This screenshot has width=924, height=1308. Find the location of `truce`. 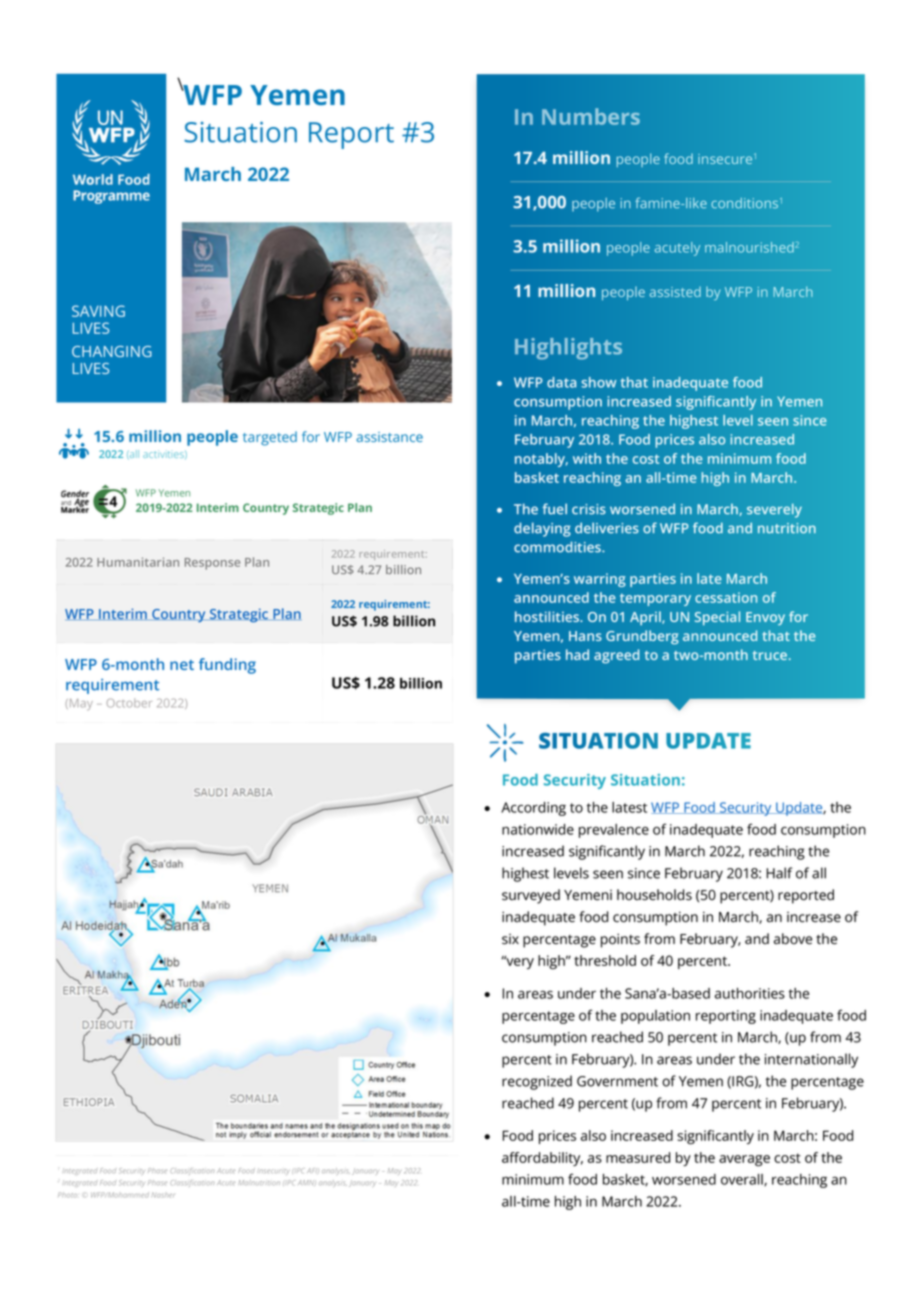

truce is located at coordinates (771, 655).
